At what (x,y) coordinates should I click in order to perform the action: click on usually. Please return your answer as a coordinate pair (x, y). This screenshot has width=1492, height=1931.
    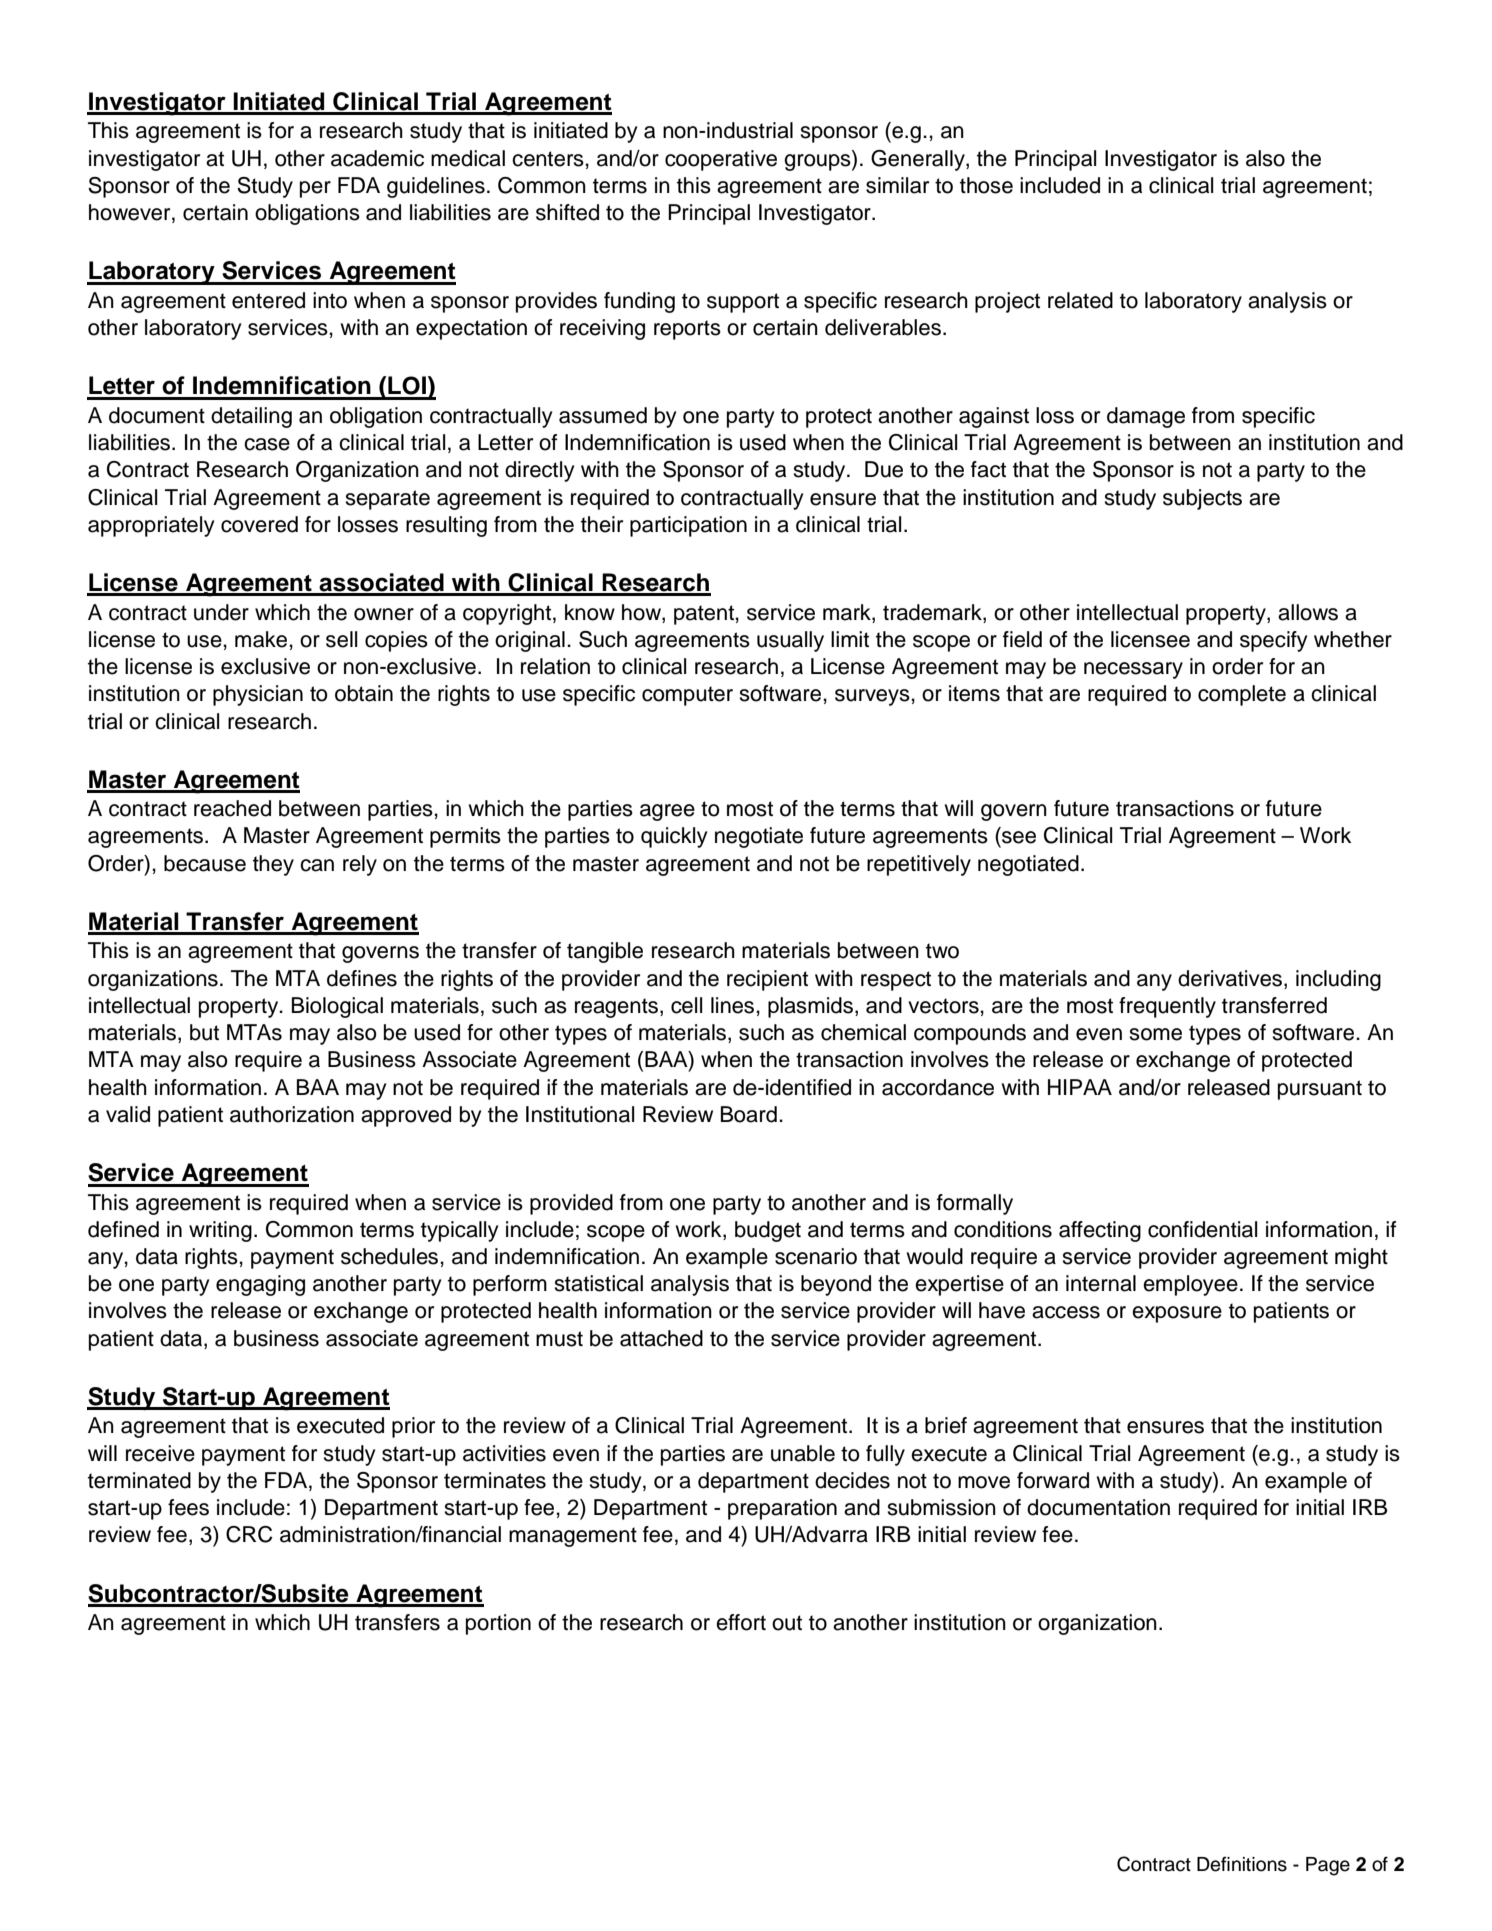
    Looking at the image, I should click on (790, 641).
